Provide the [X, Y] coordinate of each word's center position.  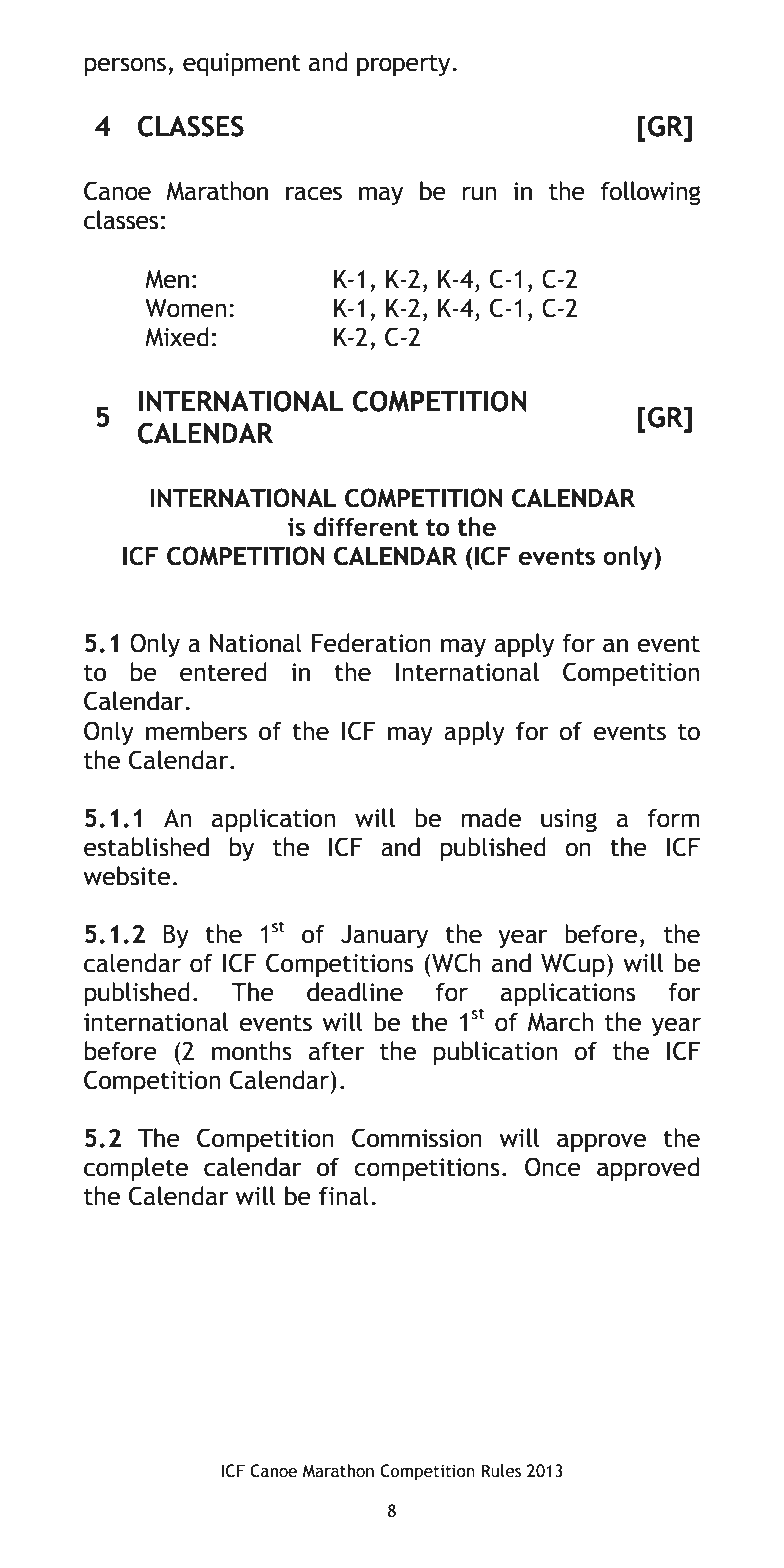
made [491, 818]
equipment [242, 64]
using [569, 820]
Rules [501, 1471]
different [366, 526]
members [196, 731]
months [252, 1051]
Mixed [177, 337]
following [651, 193]
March [560, 1022]
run [479, 193]
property [405, 65]
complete [136, 1169]
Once [553, 1167]
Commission [417, 1138]
